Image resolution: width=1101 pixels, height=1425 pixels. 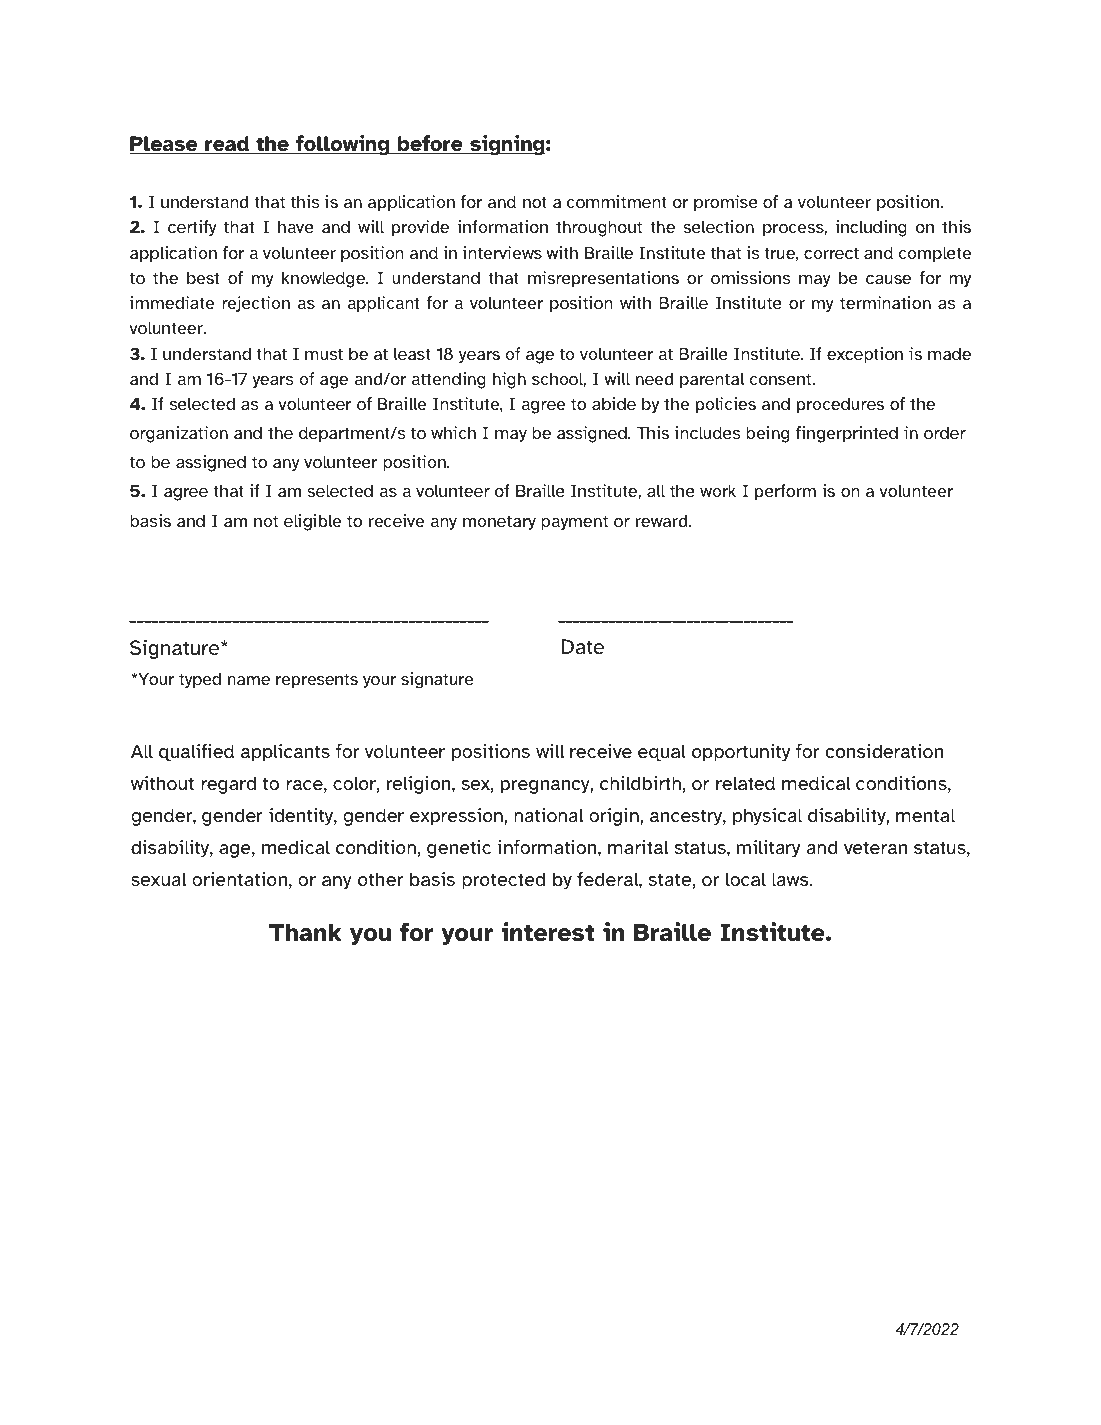 I want to click on interest, so click(x=548, y=932).
